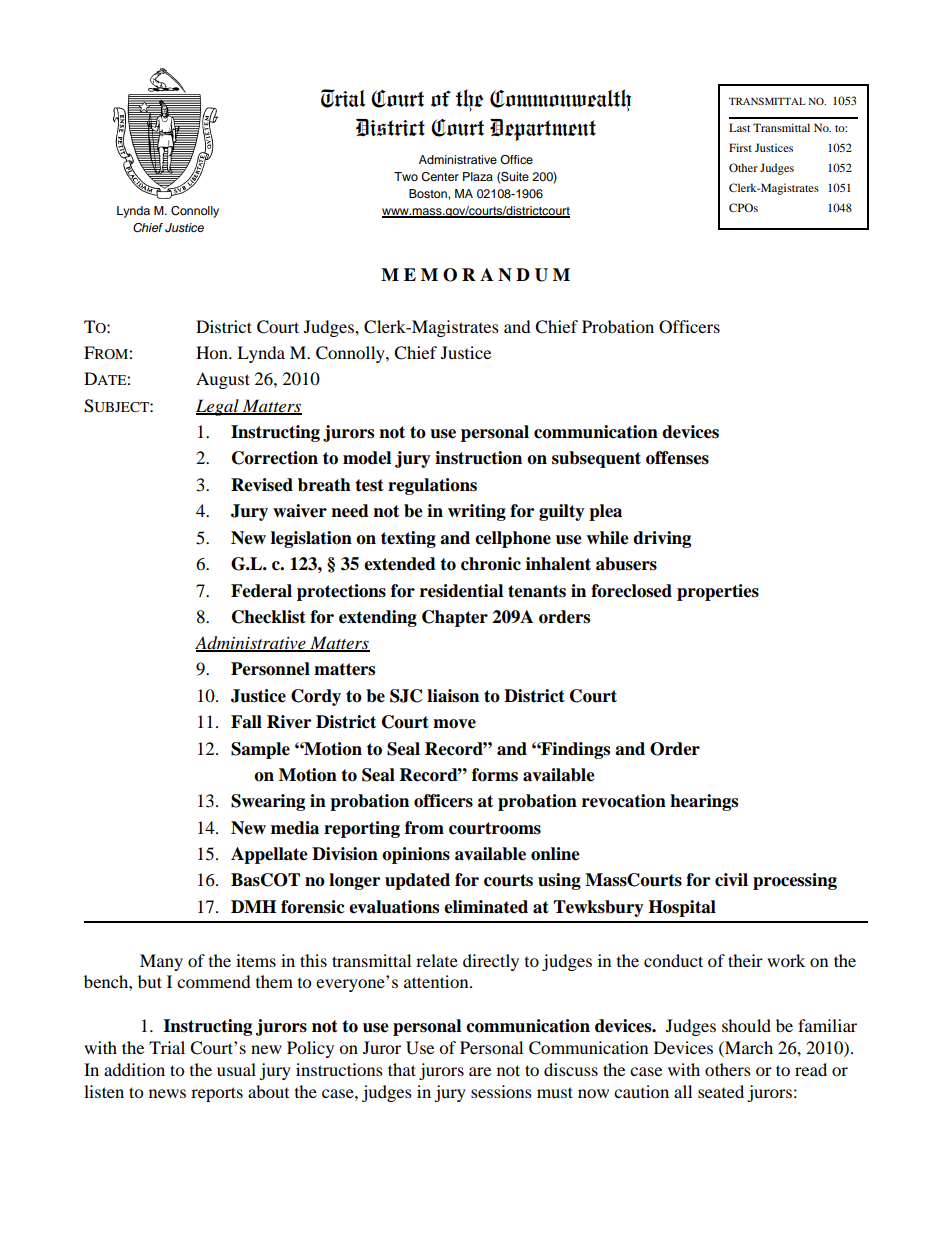 The height and width of the screenshot is (1233, 952). Describe the element at coordinates (416, 855) in the screenshot. I see `opinions` at that location.
